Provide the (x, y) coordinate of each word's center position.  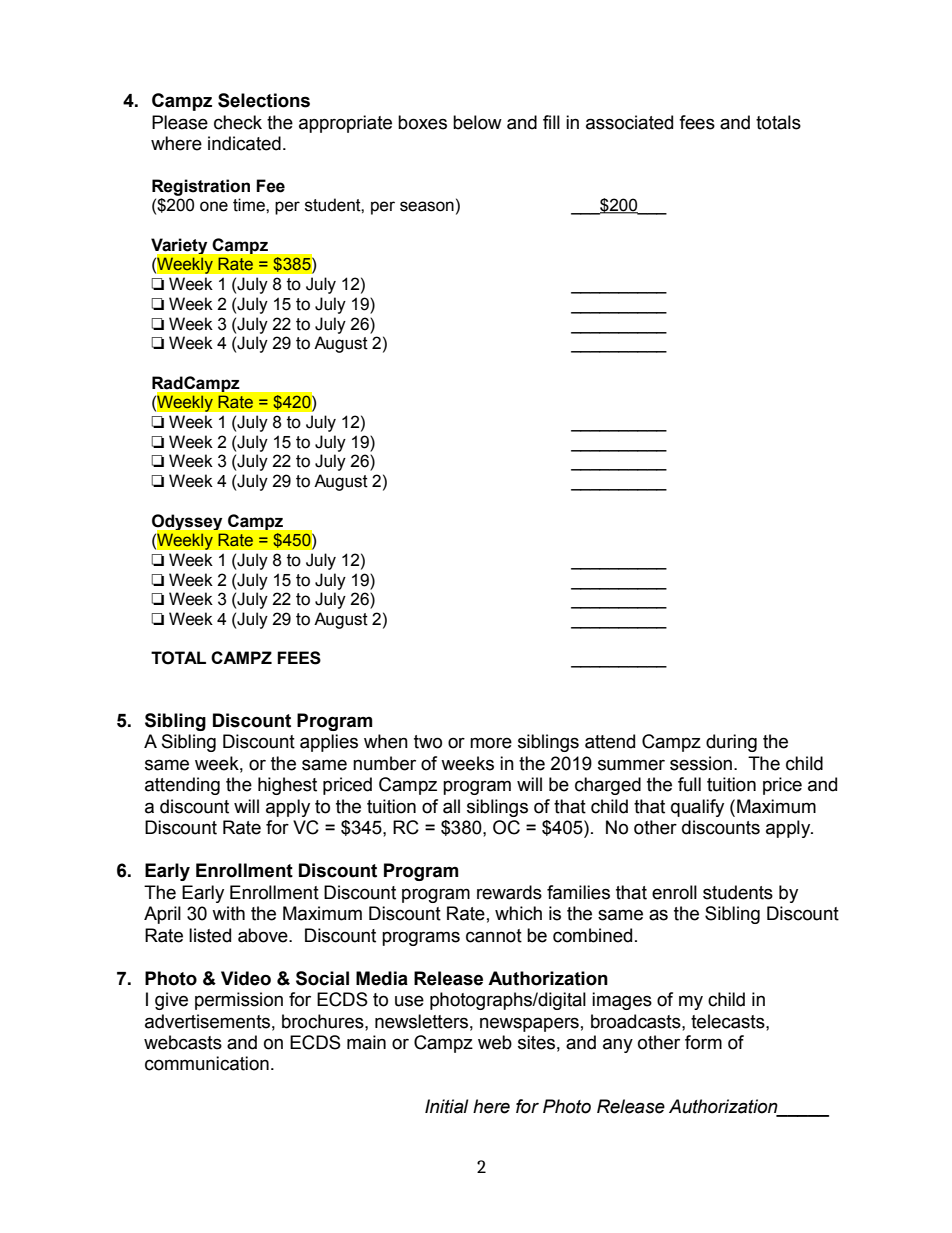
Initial (447, 1106)
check (238, 122)
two (428, 742)
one (214, 206)
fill (551, 122)
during (731, 743)
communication (207, 1063)
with (228, 913)
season (427, 206)
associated (629, 122)
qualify (697, 808)
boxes (422, 122)
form (703, 1042)
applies (329, 743)
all (451, 806)
